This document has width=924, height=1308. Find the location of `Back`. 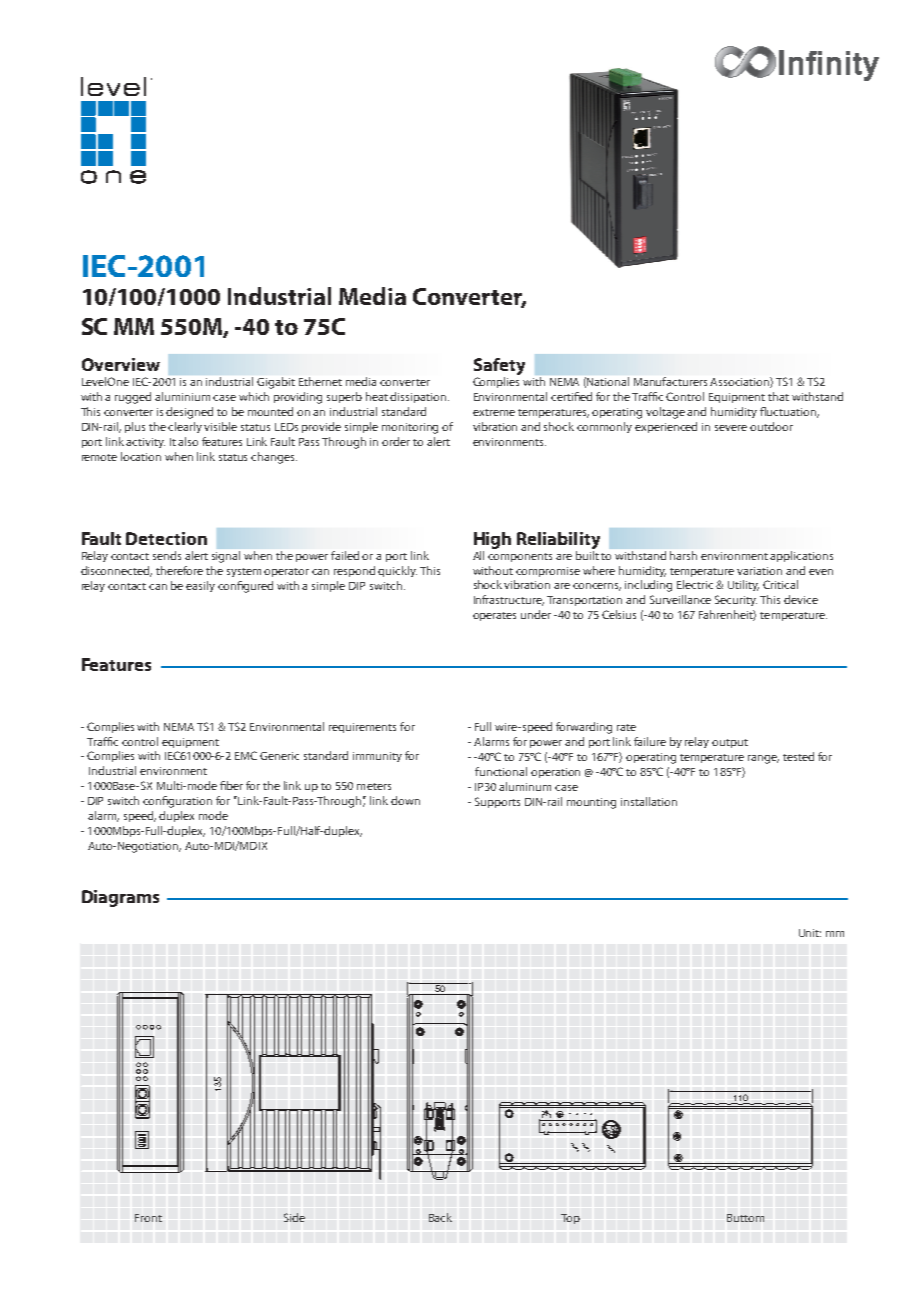

Back is located at coordinates (440, 1217).
